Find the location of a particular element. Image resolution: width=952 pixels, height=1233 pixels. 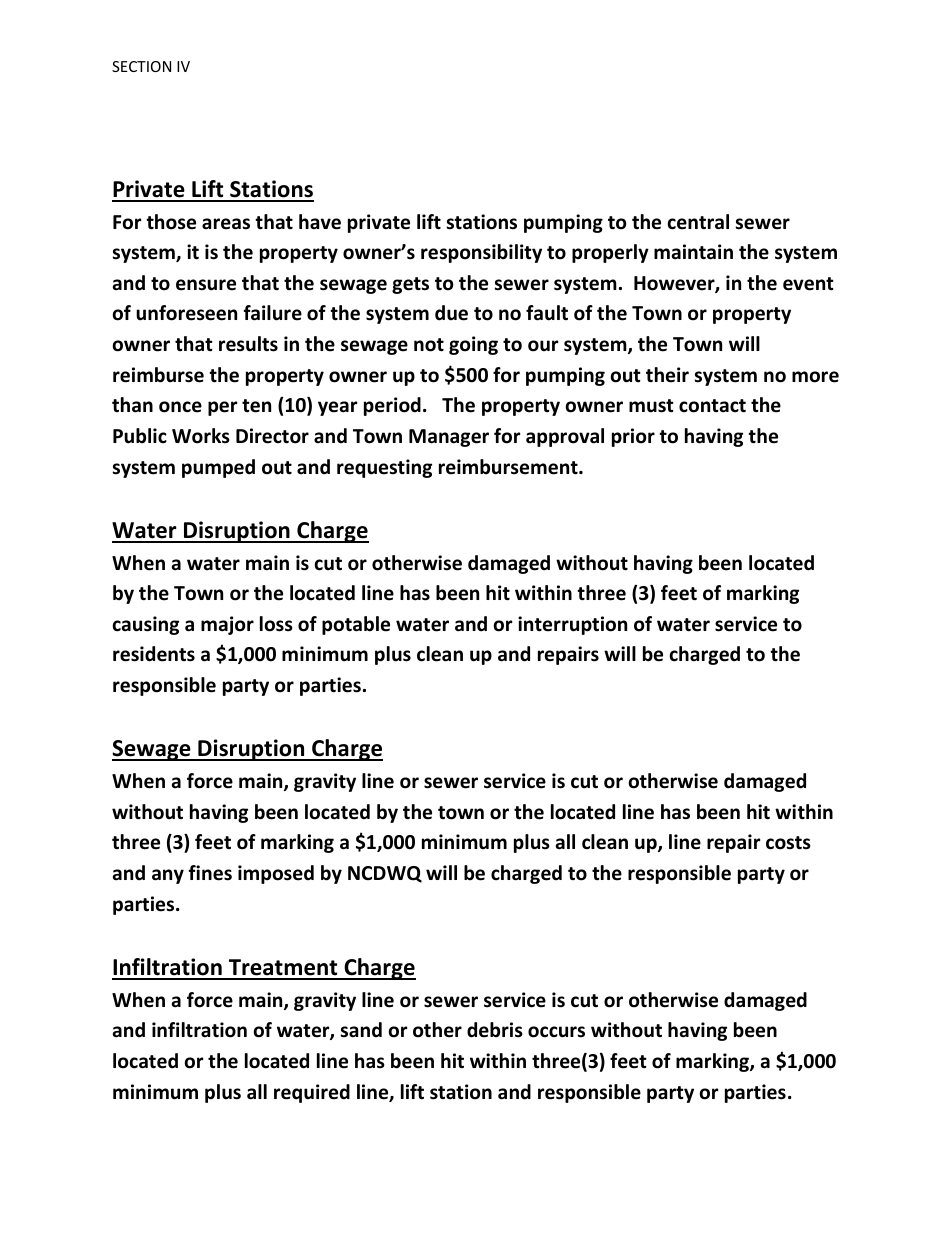

occurs is located at coordinates (556, 1032).
